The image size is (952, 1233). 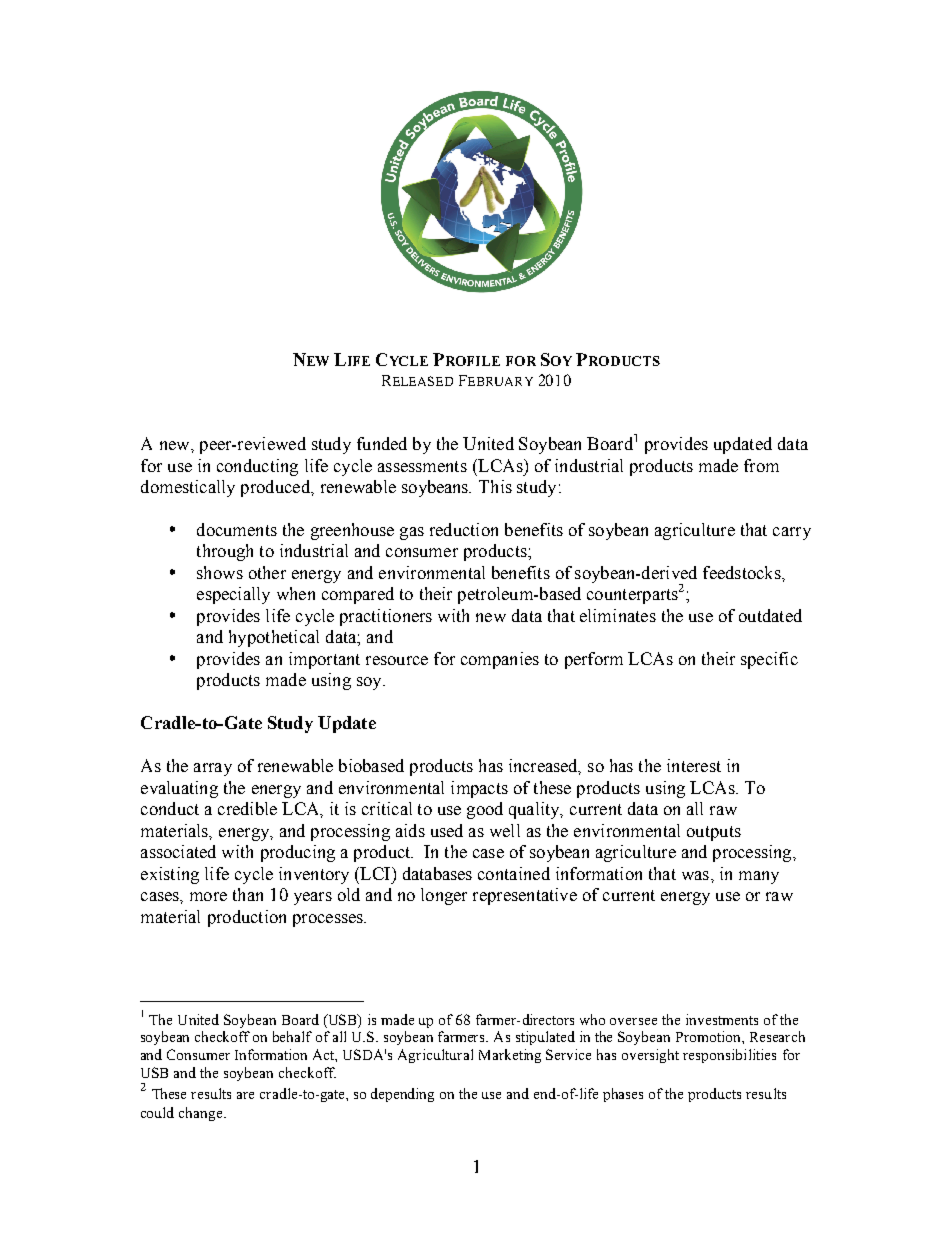 I want to click on change, so click(x=202, y=1114).
